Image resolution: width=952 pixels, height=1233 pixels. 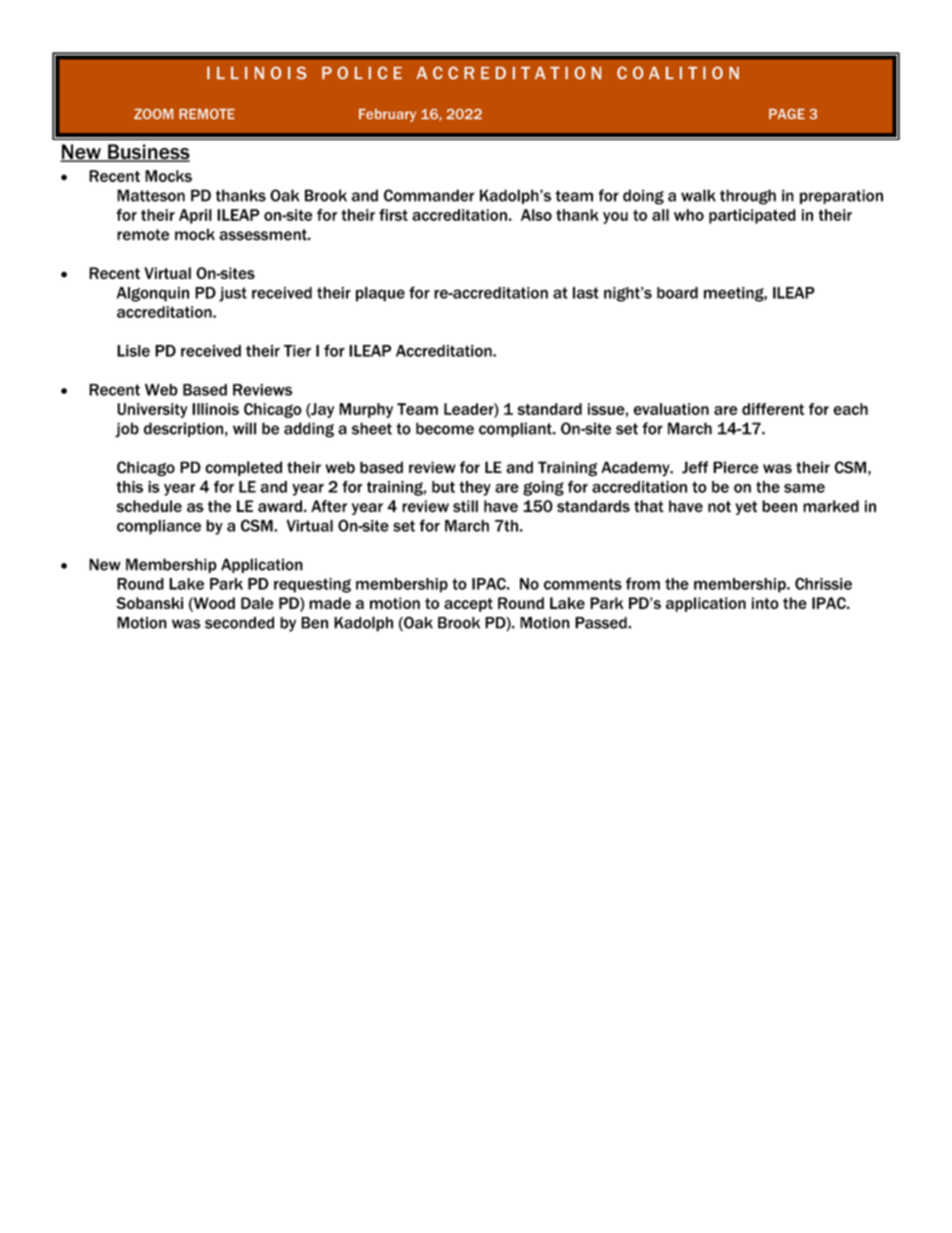 I want to click on different, so click(x=773, y=409).
